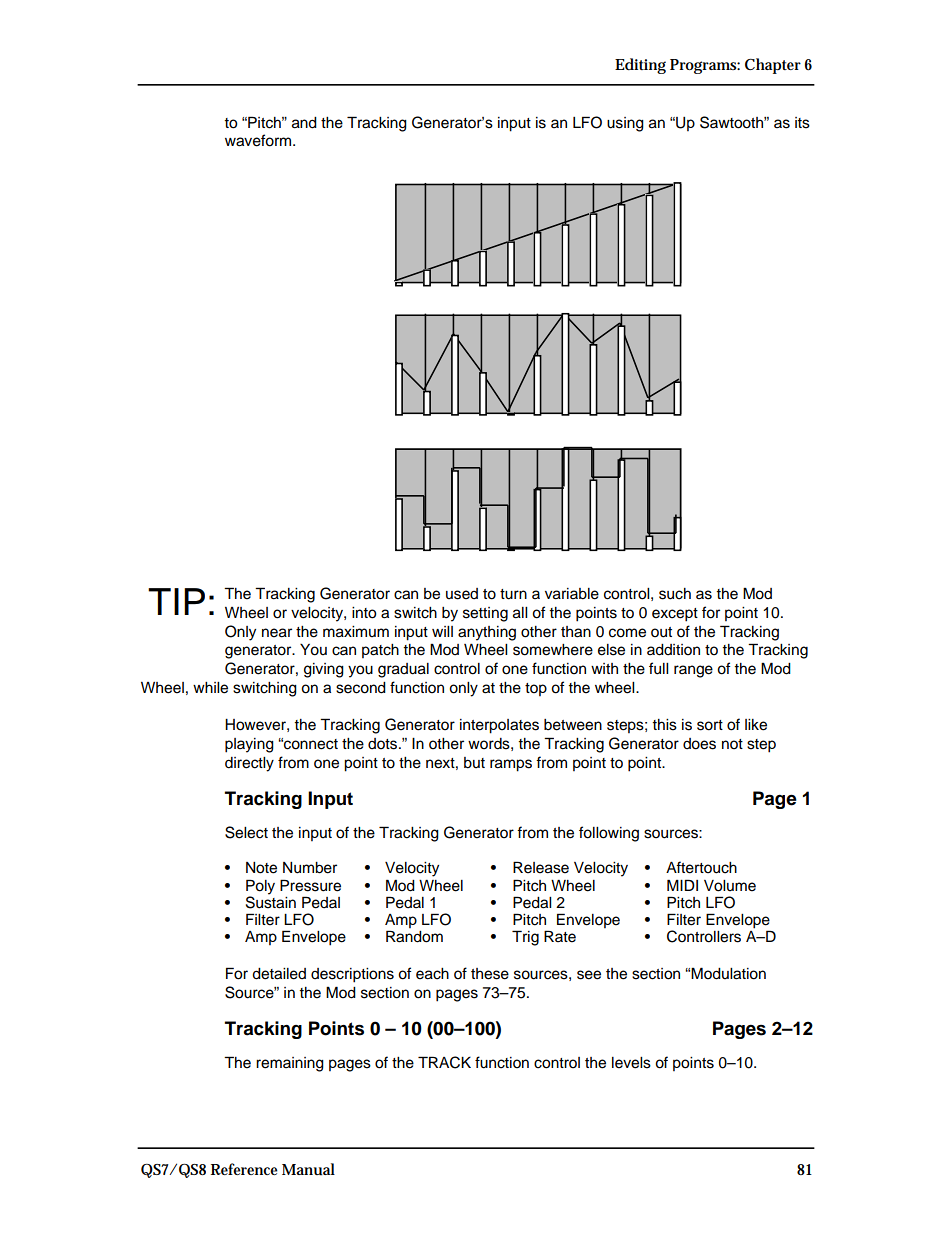  I want to click on using, so click(625, 124).
